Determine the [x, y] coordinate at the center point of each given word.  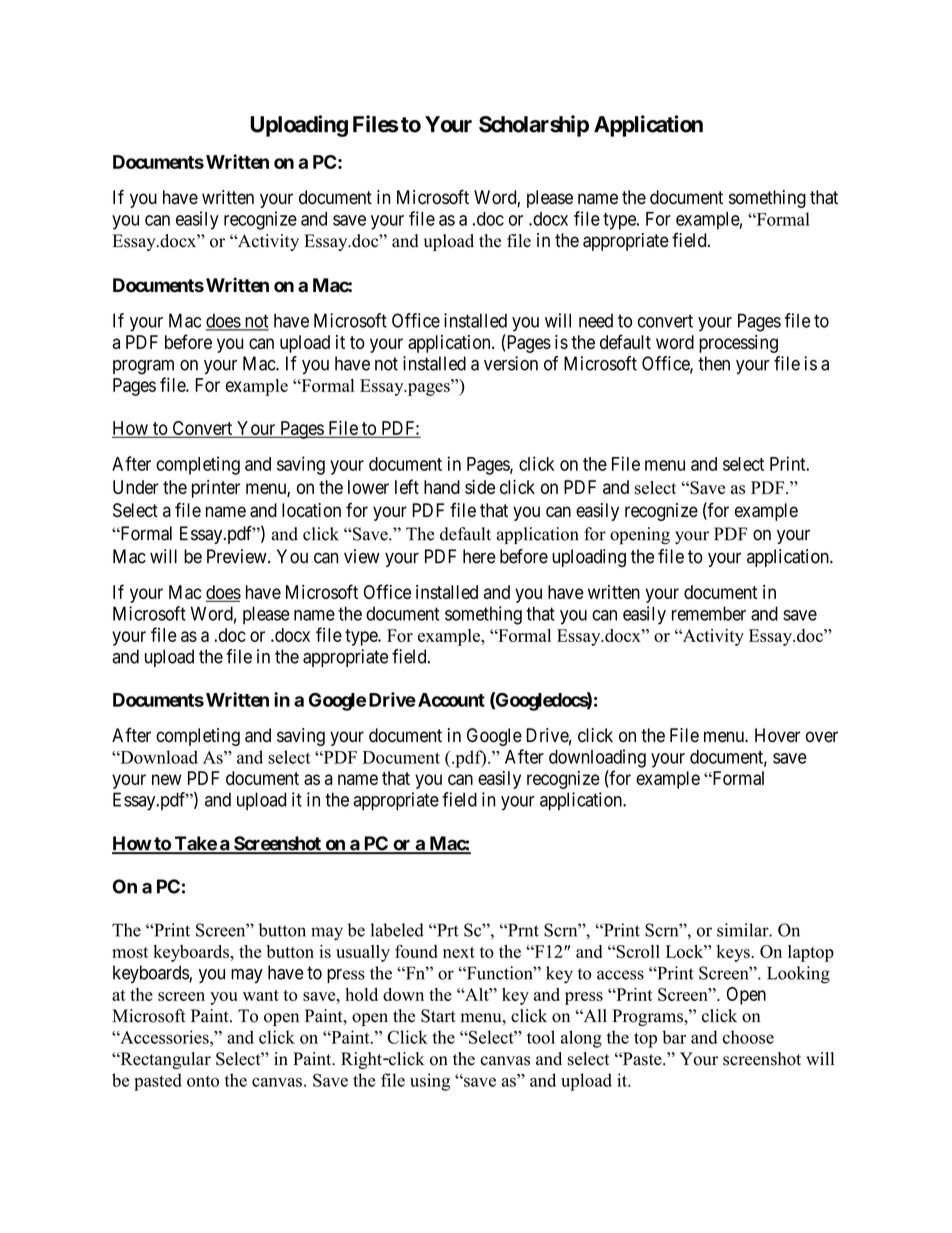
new [167, 779]
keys [733, 953]
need [596, 320]
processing [738, 344]
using [430, 1082]
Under [136, 487]
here [479, 556]
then [714, 363]
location [311, 510]
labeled [397, 930]
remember [709, 613]
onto [203, 1081]
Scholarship [534, 126]
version [511, 363]
